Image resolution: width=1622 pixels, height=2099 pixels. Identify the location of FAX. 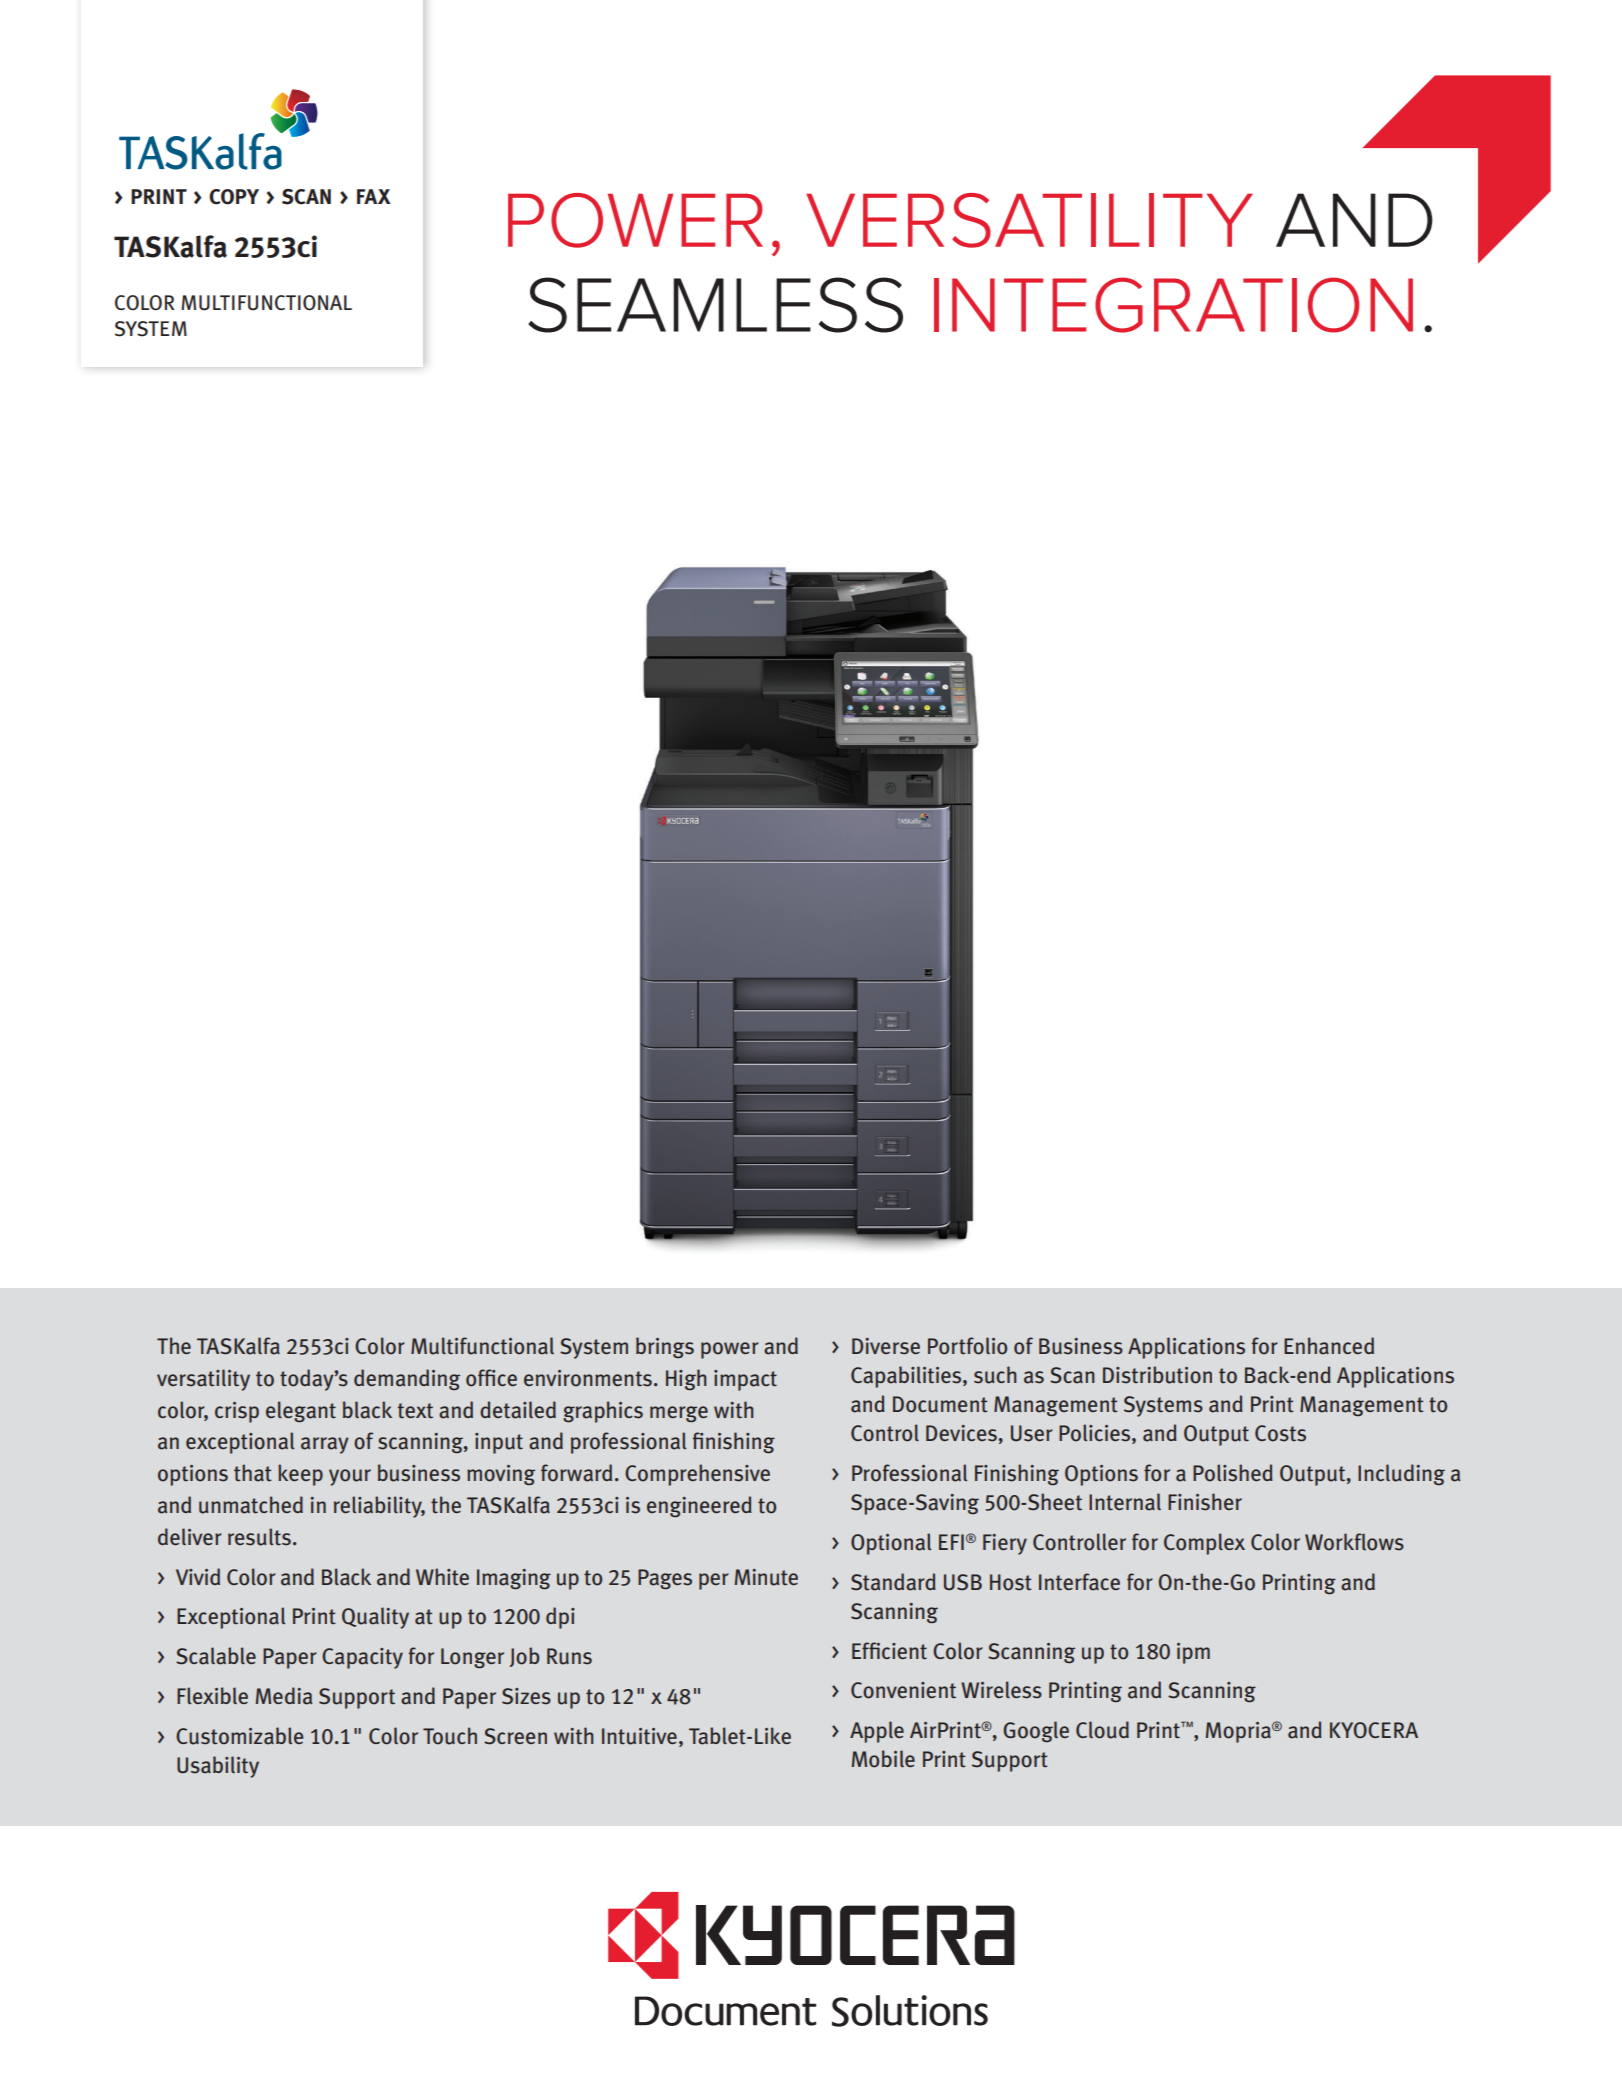
(374, 196).
